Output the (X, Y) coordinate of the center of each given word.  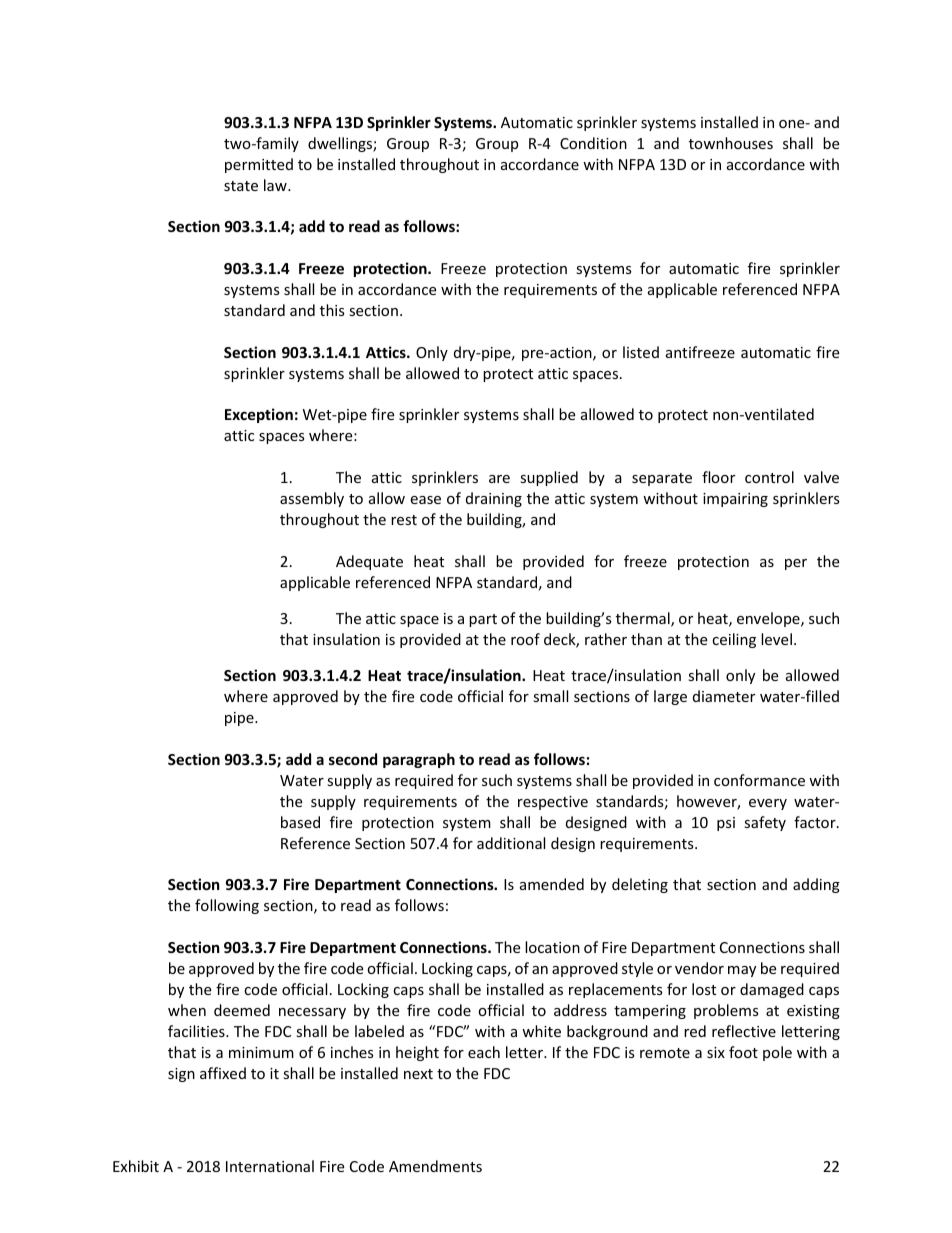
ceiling (734, 640)
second (353, 759)
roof (525, 639)
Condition (593, 143)
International (270, 1166)
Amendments (435, 1166)
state (241, 186)
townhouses (731, 143)
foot (743, 1052)
